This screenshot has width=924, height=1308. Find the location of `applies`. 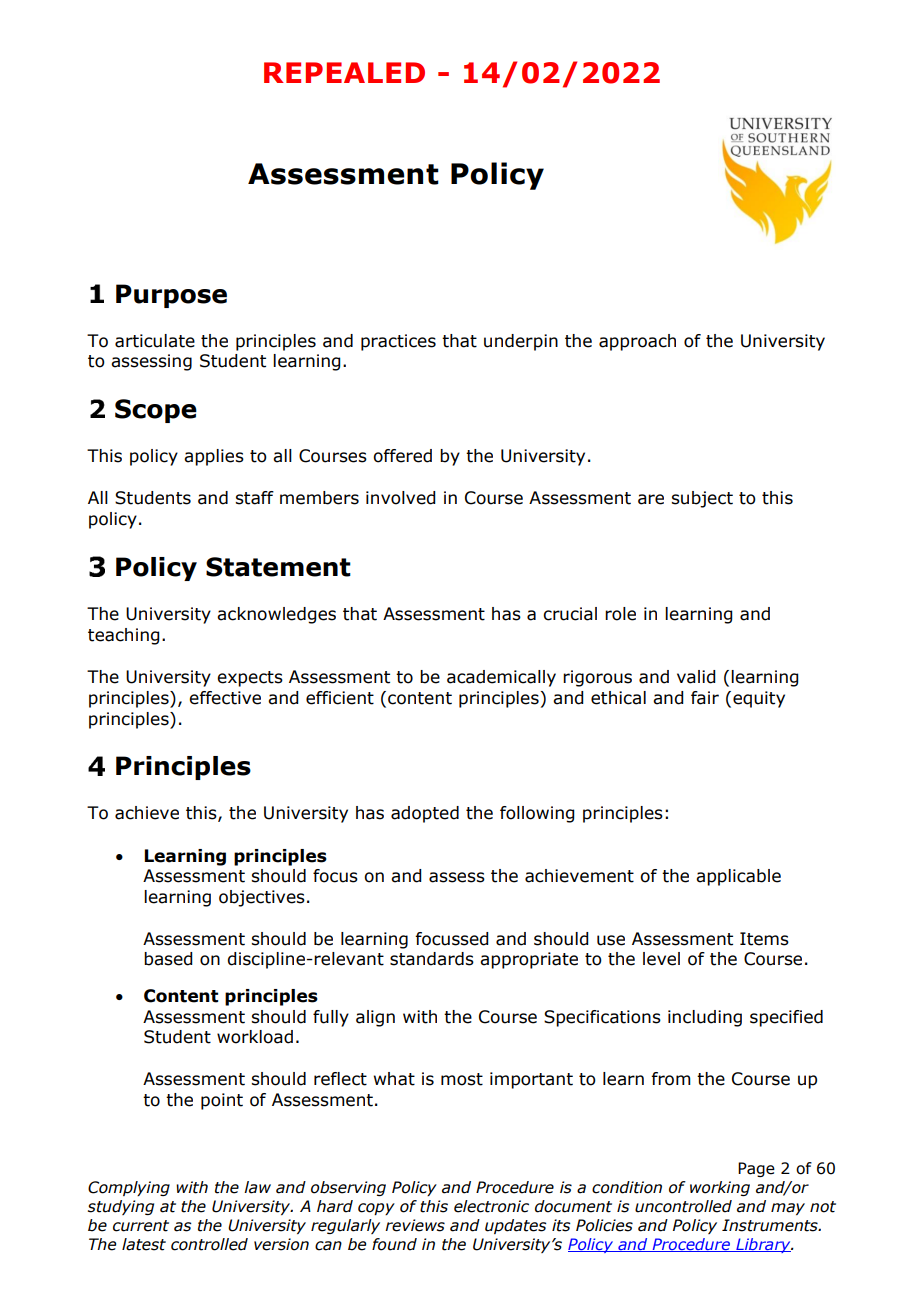

applies is located at coordinates (214, 457).
